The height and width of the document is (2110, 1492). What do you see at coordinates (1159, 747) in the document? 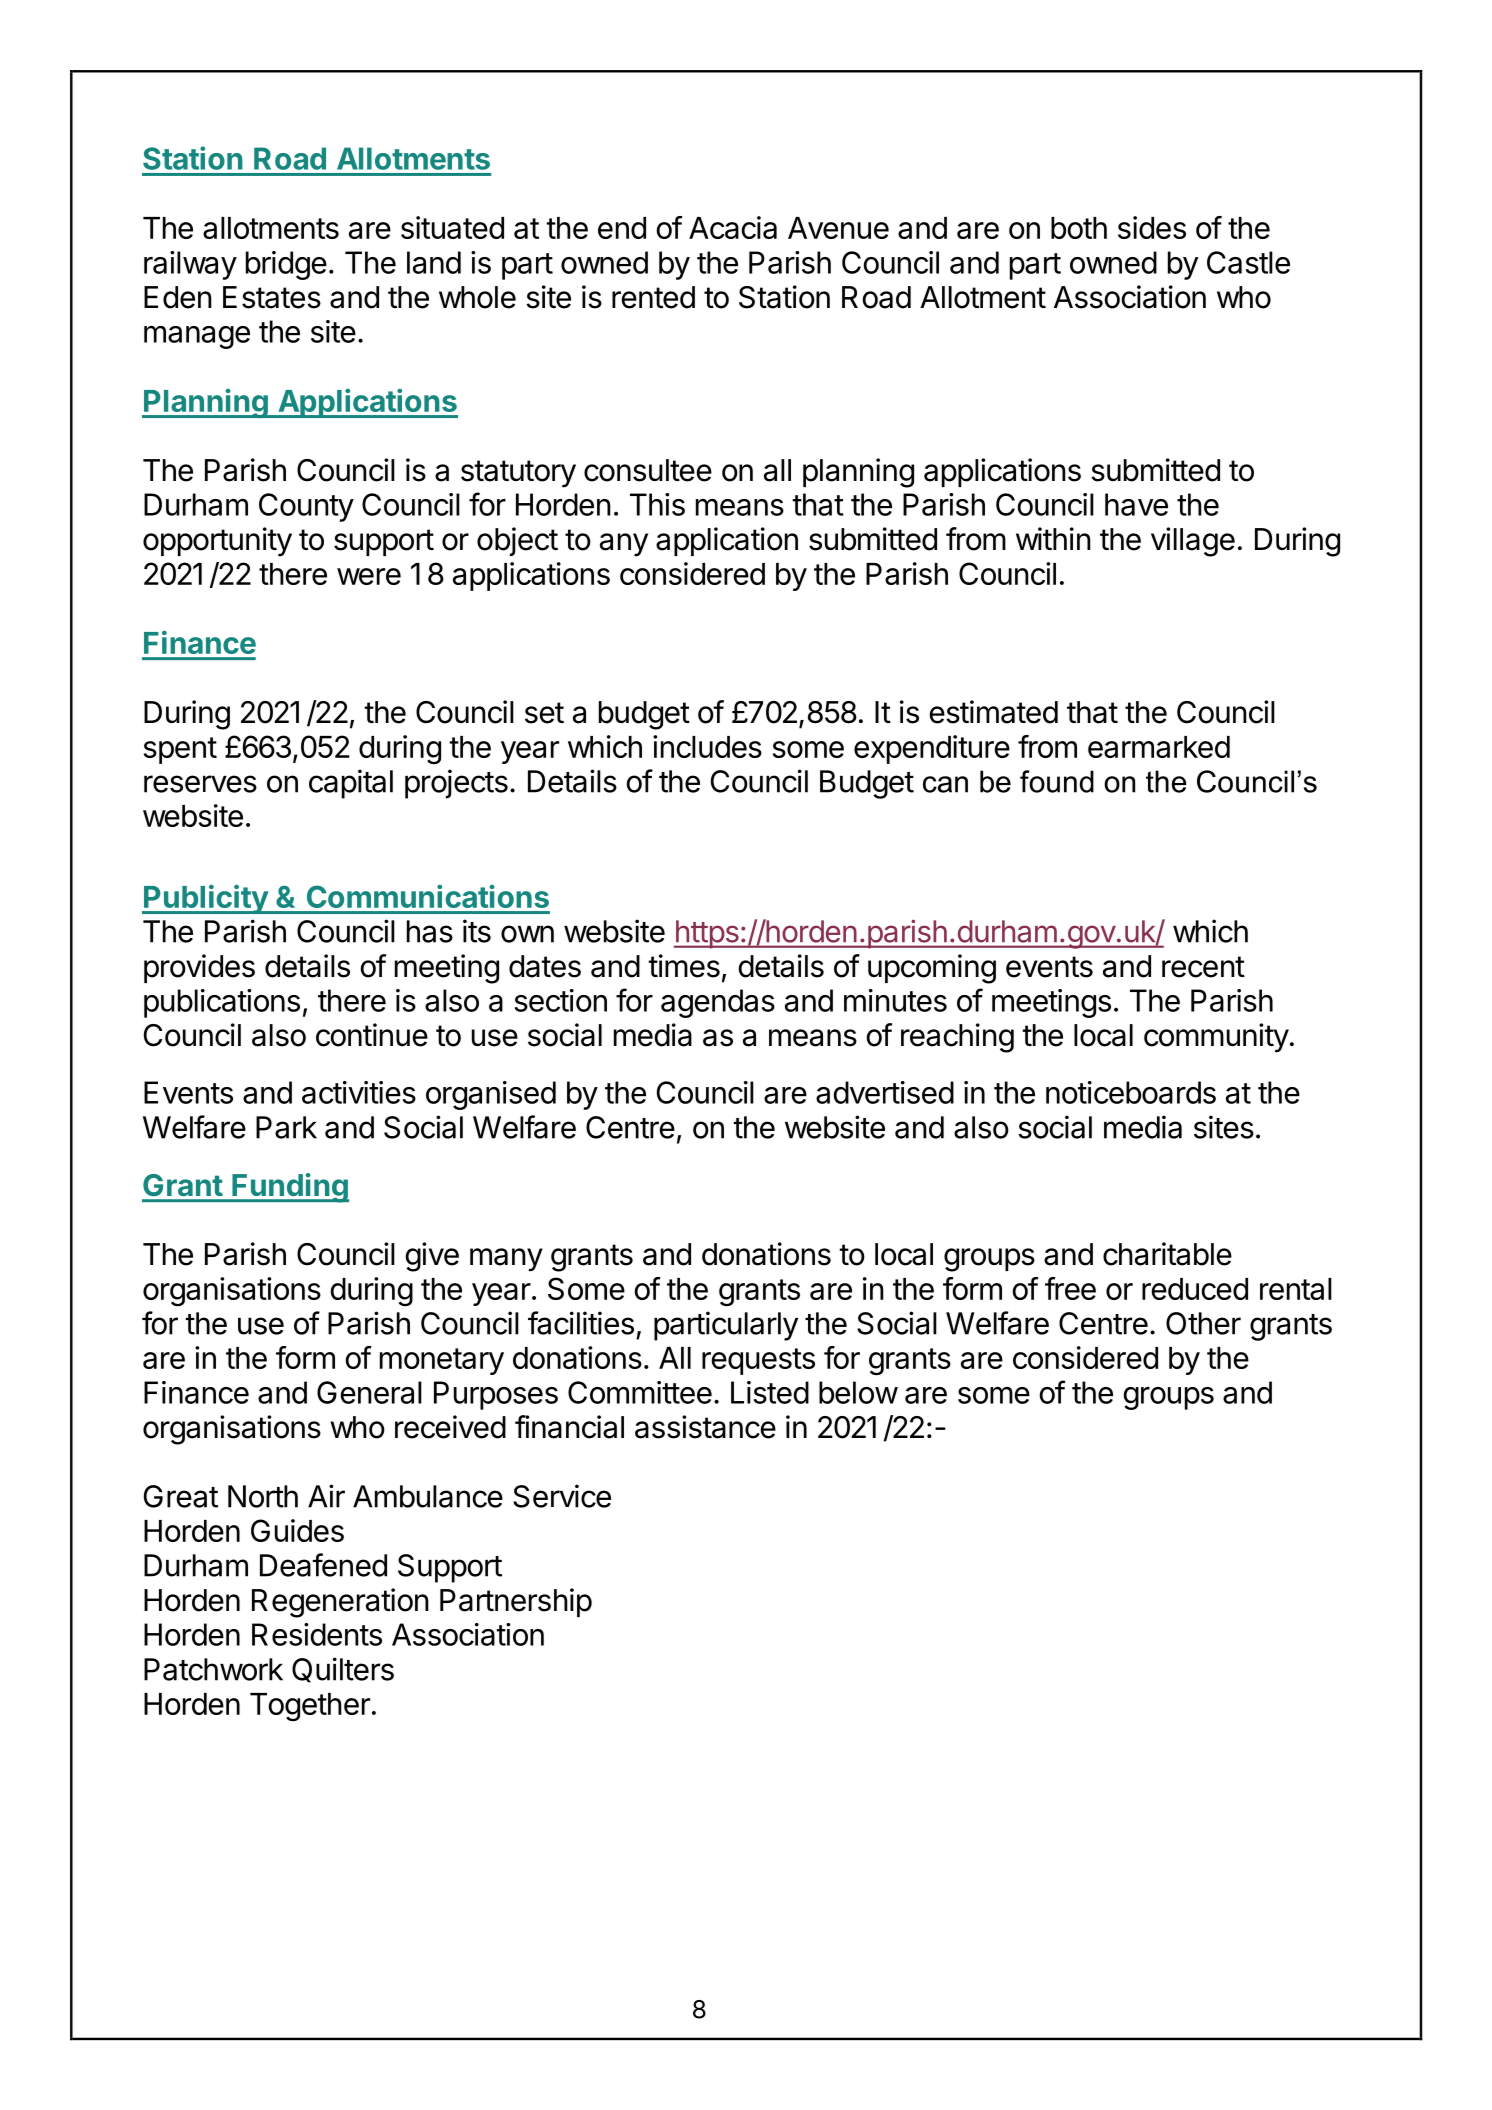
I see `earmarked` at bounding box center [1159, 747].
